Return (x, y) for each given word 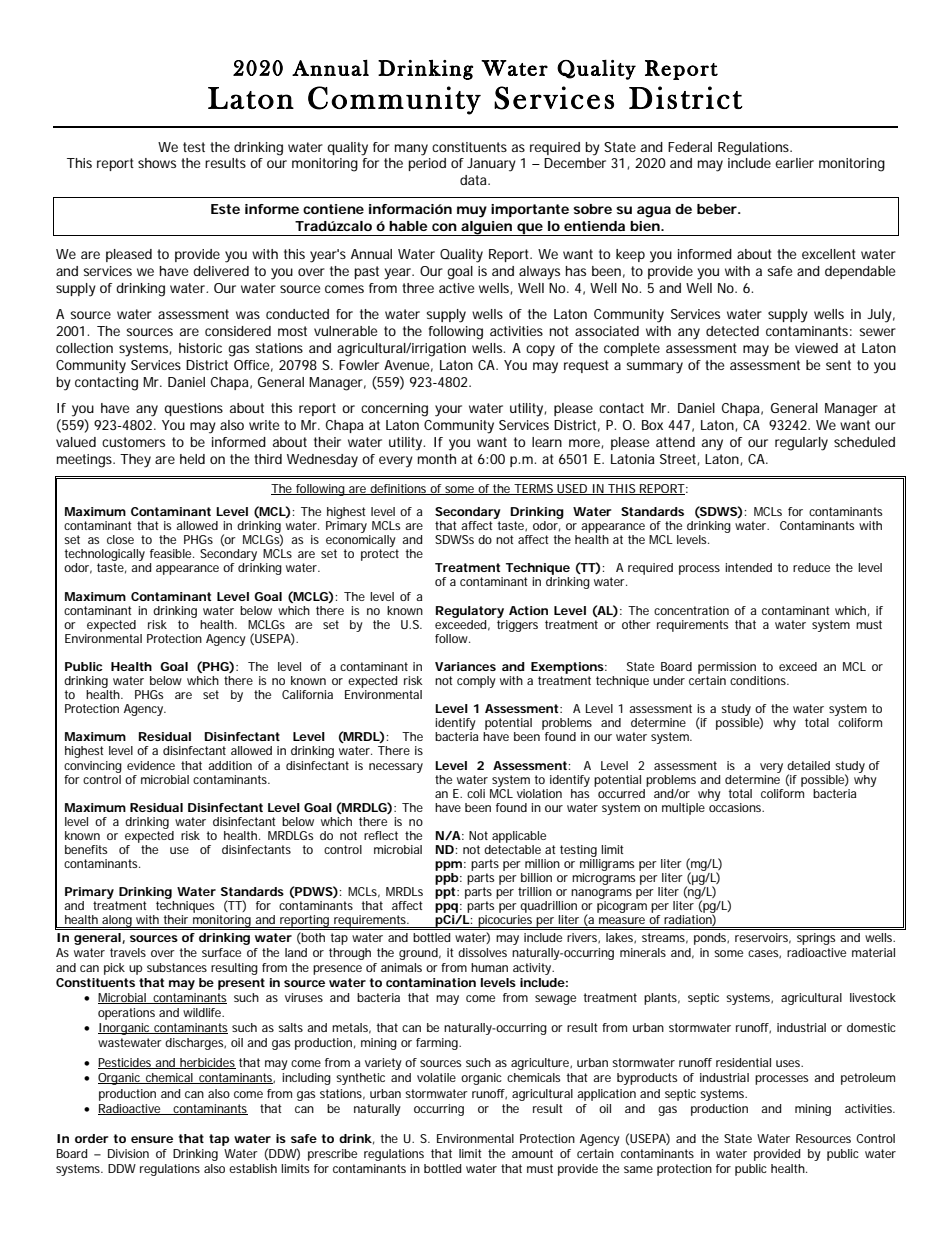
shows (157, 163)
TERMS (534, 489)
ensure (152, 1139)
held (192, 459)
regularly (801, 444)
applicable (519, 837)
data (475, 180)
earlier (794, 163)
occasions (736, 806)
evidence (151, 765)
